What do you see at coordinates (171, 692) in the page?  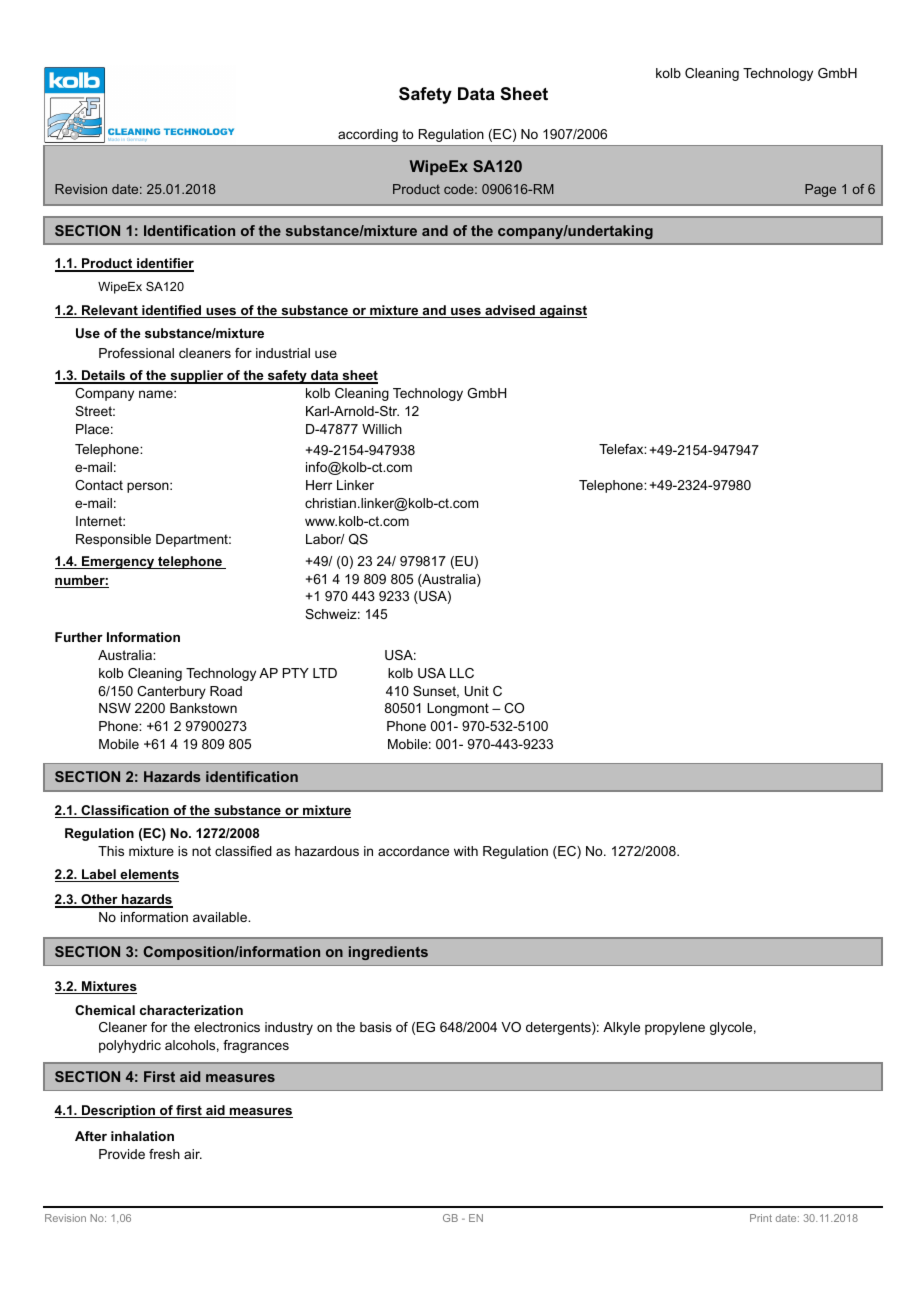 I see `Canterbury` at bounding box center [171, 692].
